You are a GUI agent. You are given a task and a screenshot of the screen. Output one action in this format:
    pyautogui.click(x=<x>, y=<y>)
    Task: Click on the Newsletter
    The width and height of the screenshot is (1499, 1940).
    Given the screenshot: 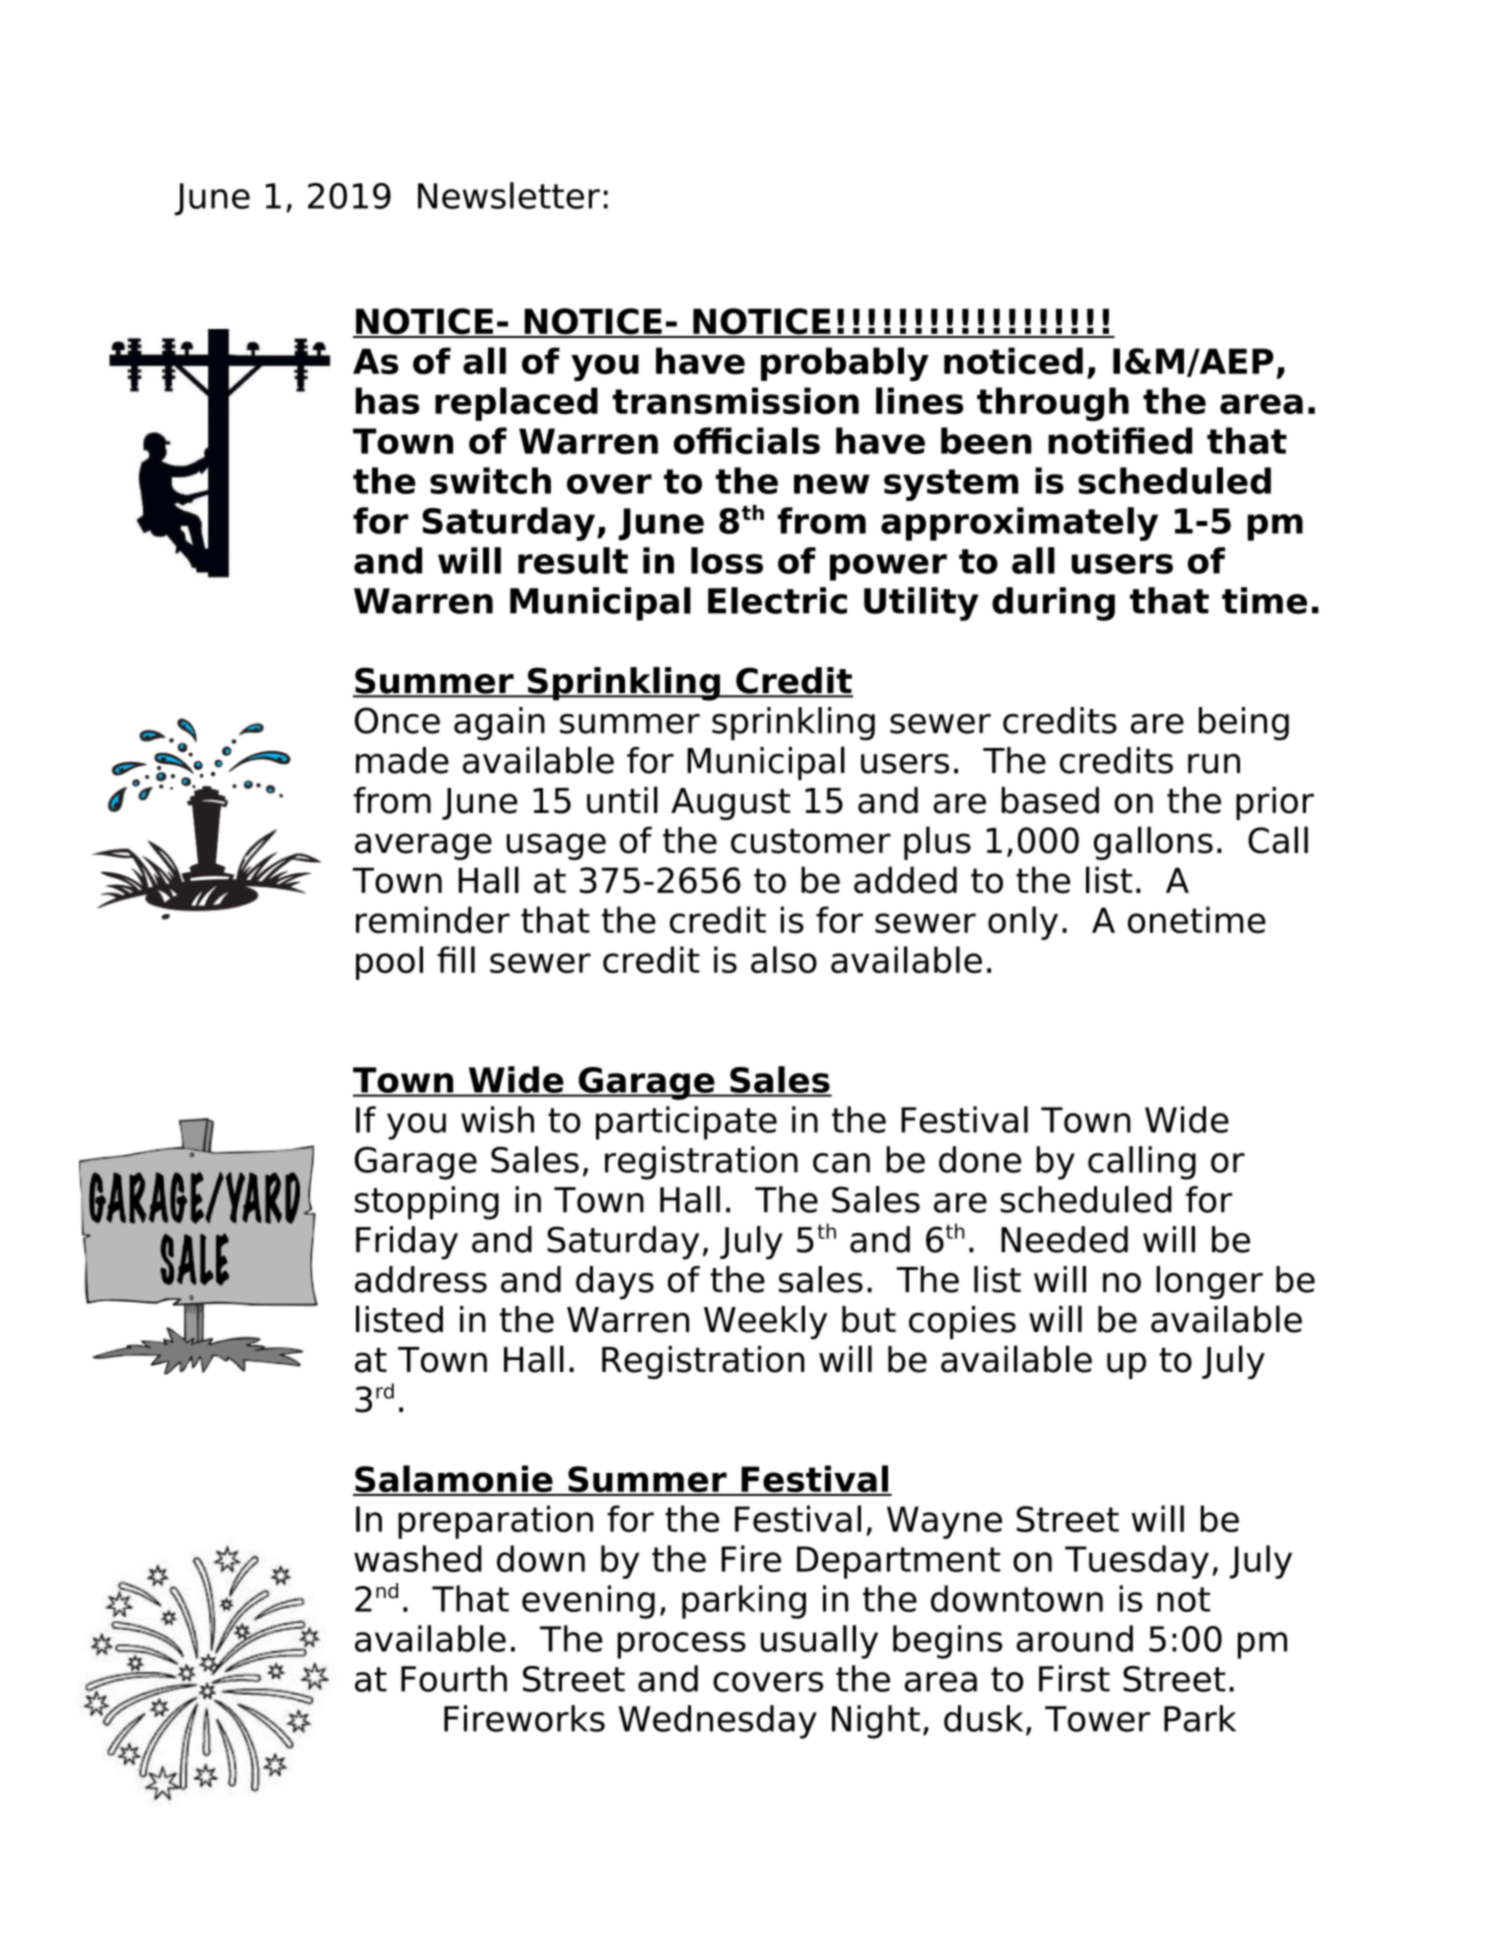 What is the action you would take?
    pyautogui.click(x=509, y=195)
